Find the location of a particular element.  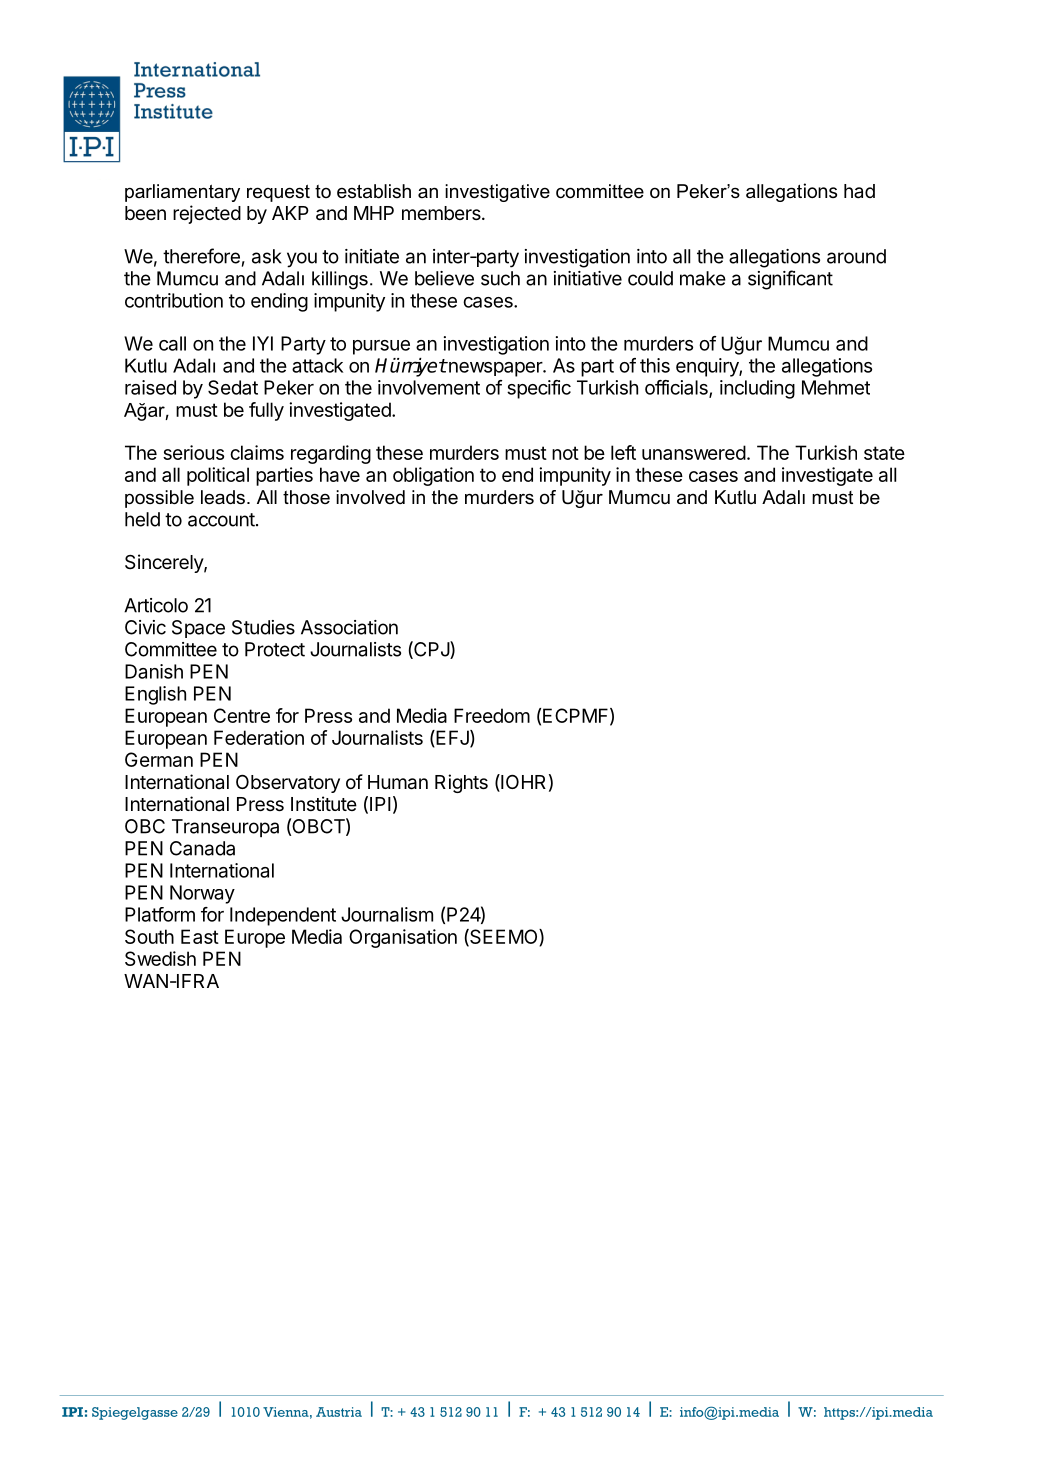

Journalism is located at coordinates (387, 914).
